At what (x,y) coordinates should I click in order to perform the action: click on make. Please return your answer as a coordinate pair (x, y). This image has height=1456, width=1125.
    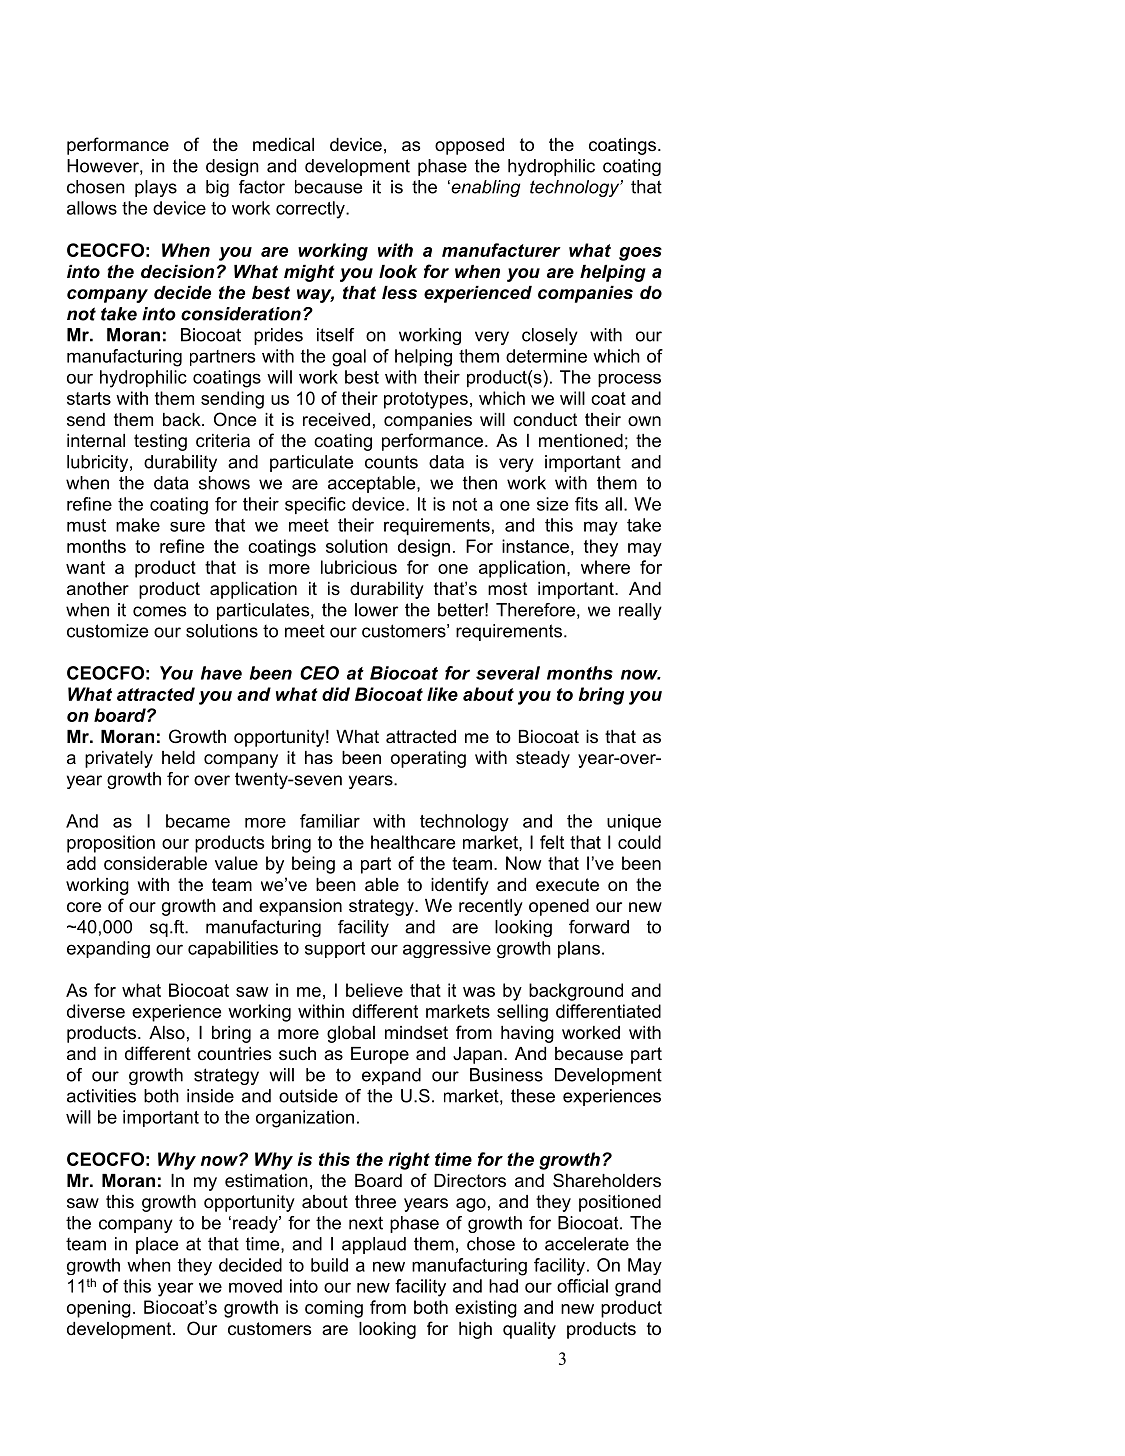
    Looking at the image, I should click on (138, 525).
